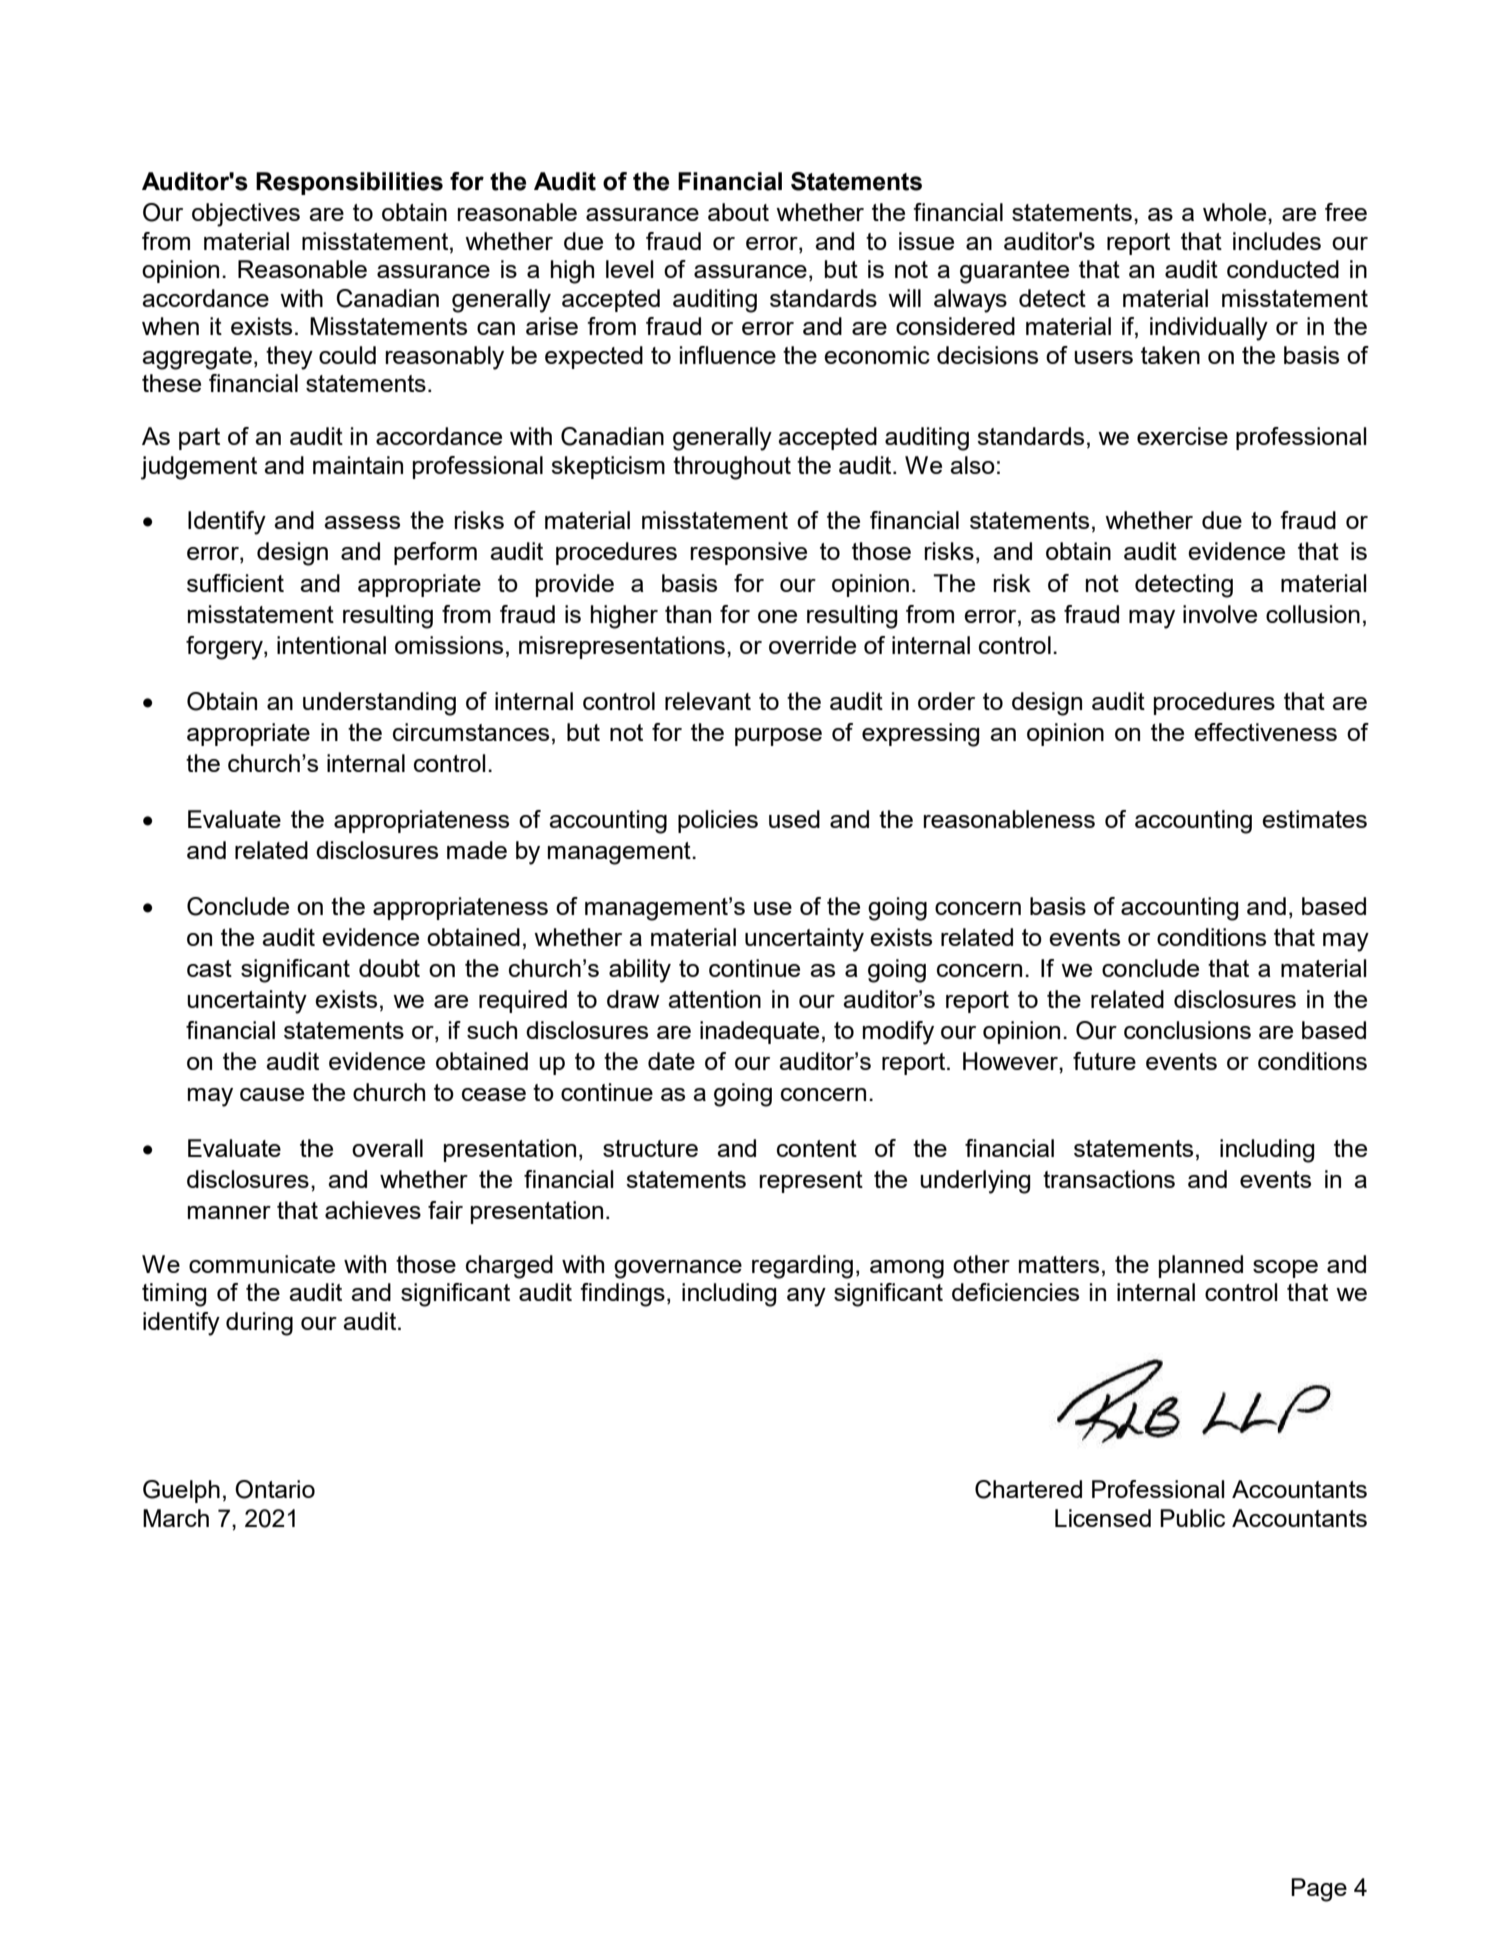 The width and height of the page is (1510, 1954). What do you see at coordinates (275, 1489) in the page?
I see `Ontario` at bounding box center [275, 1489].
